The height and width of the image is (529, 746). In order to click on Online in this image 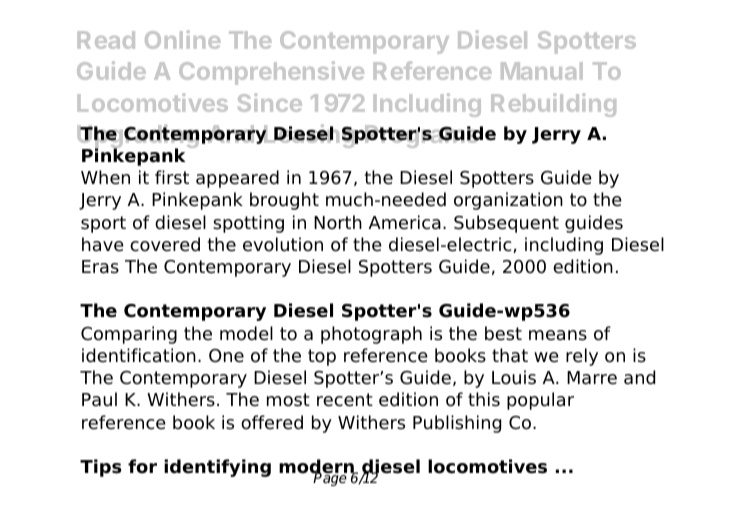, I will do `click(183, 39)`.
